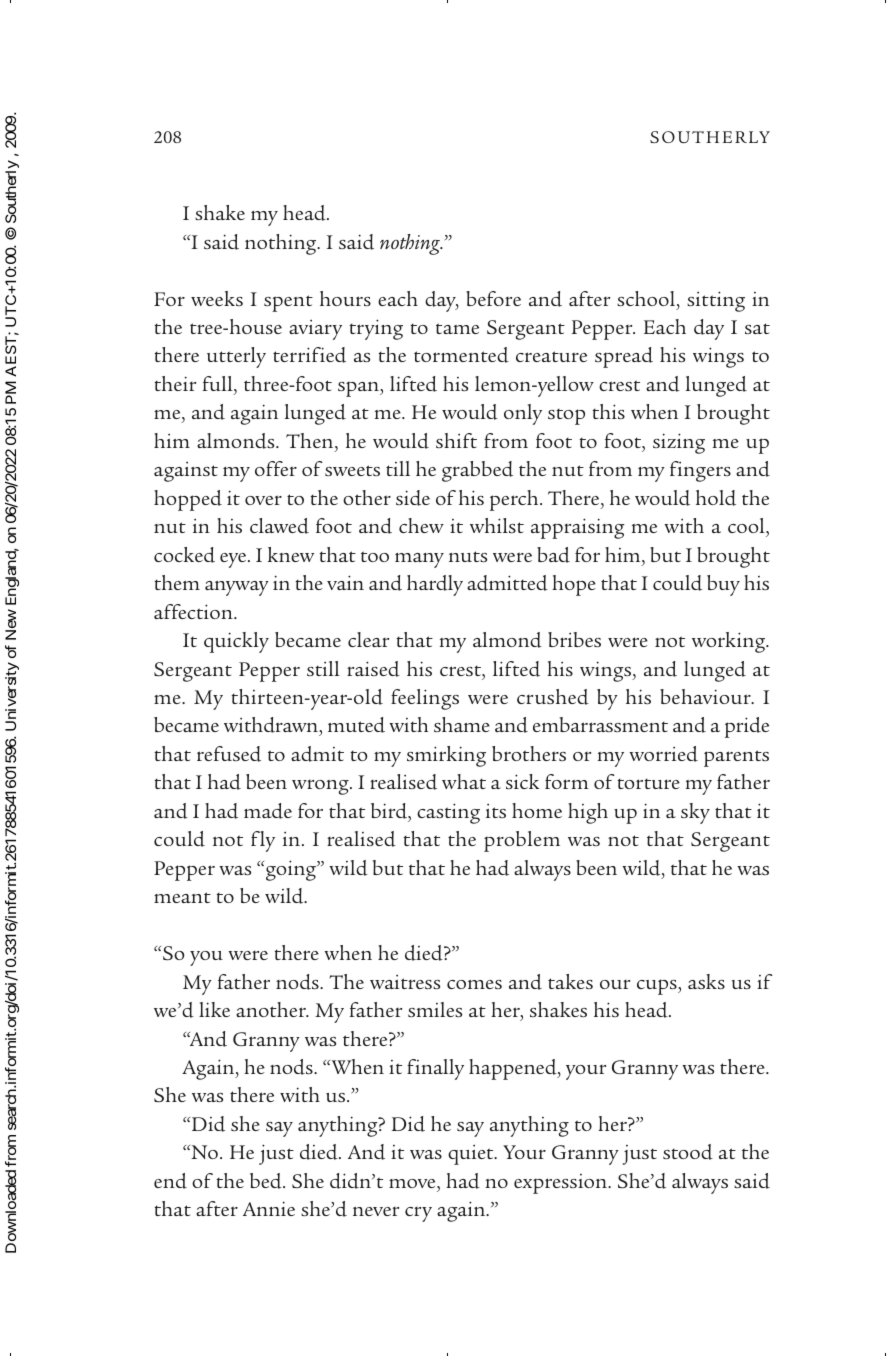 The height and width of the document is (1356, 896). Describe the element at coordinates (229, 754) in the document. I see `refused` at that location.
